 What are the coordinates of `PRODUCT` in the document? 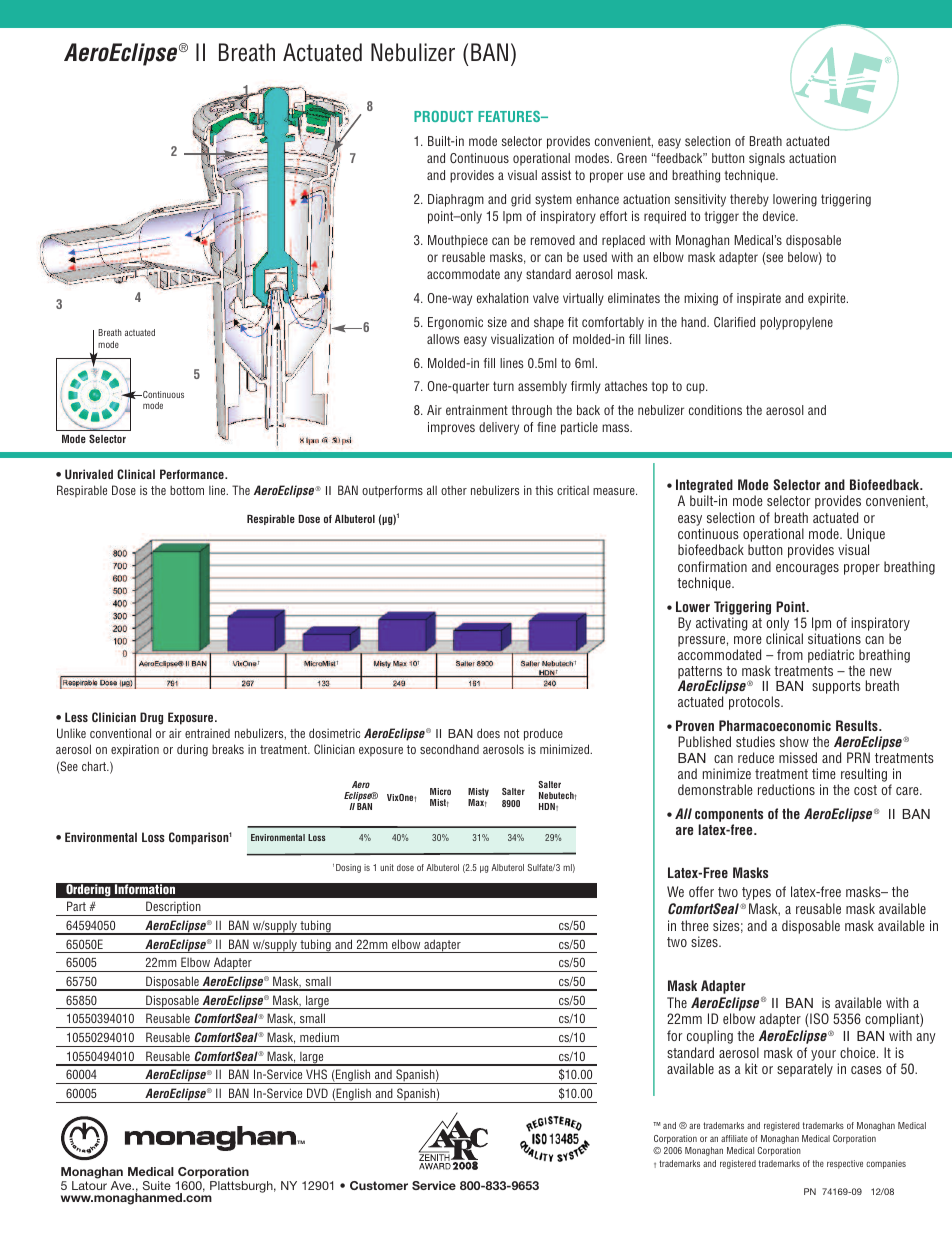 It's located at (443, 116).
